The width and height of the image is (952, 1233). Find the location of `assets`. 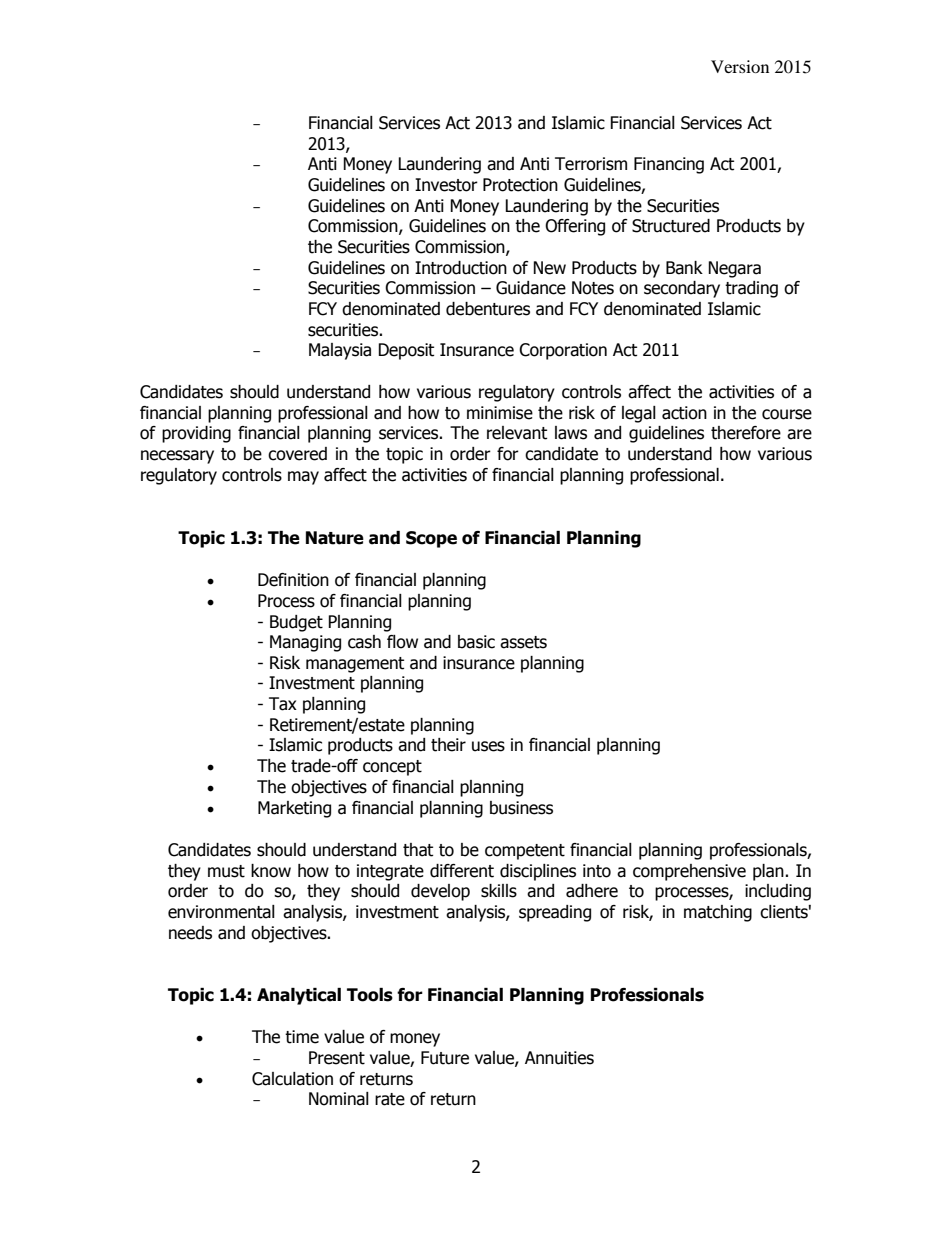

assets is located at coordinates (523, 642).
